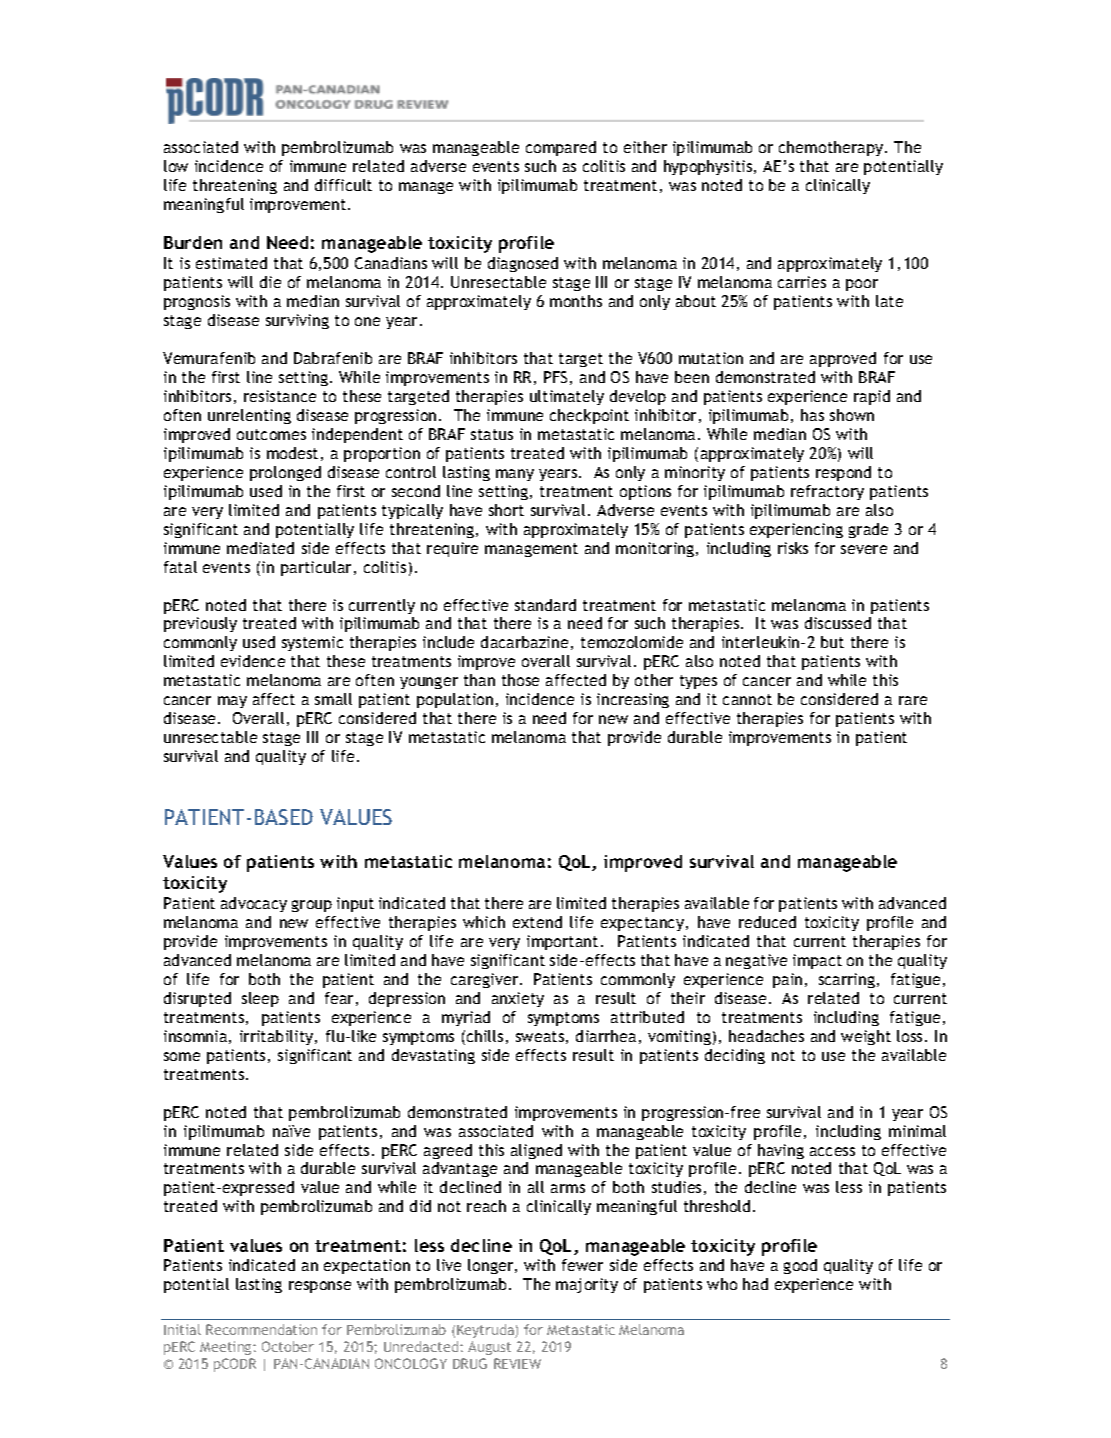 The width and height of the page is (1111, 1438). What do you see at coordinates (261, 1329) in the page?
I see `Recommendation` at bounding box center [261, 1329].
